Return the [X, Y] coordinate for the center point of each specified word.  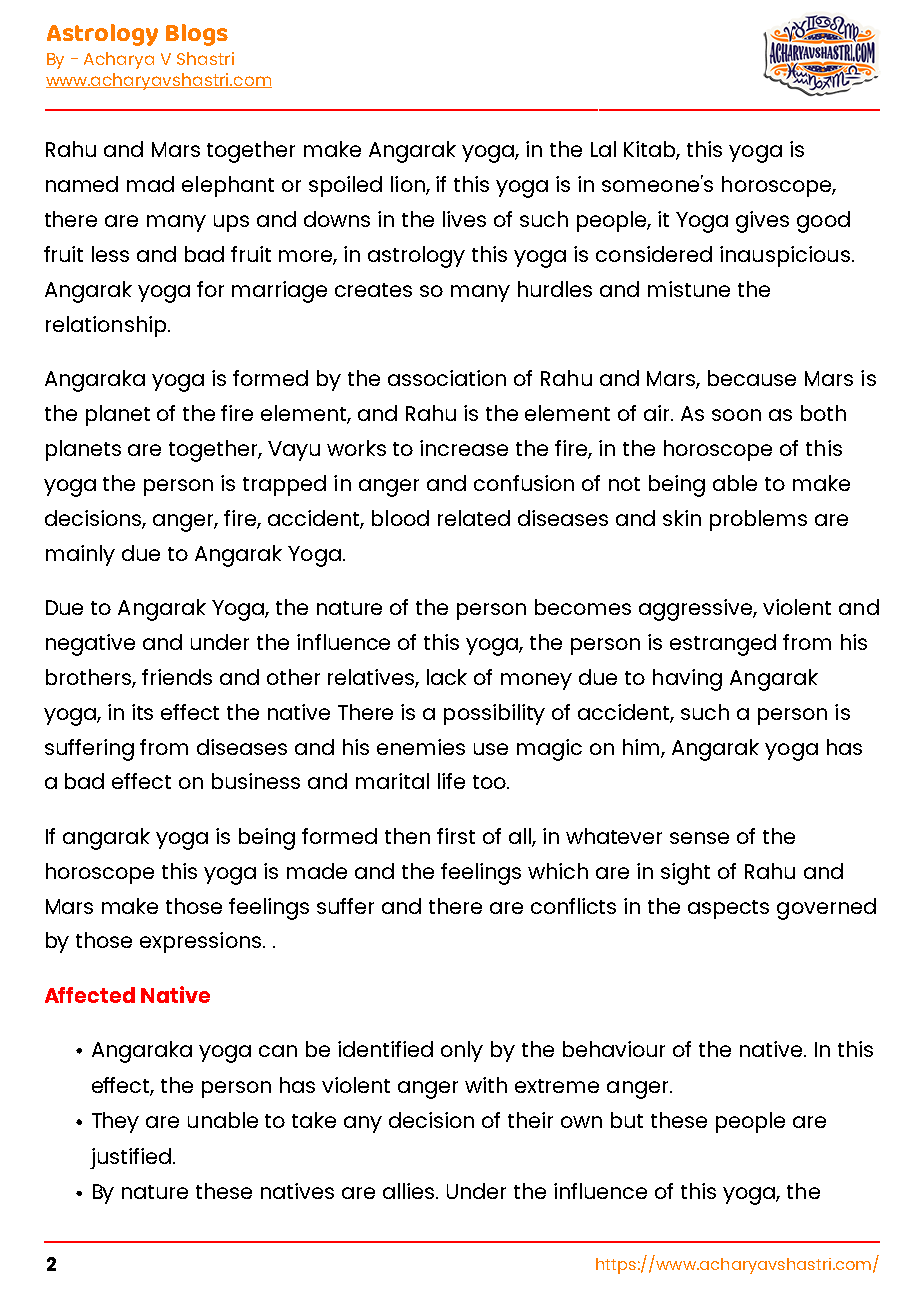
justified [130, 1158]
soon [736, 415]
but [627, 1120]
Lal [603, 149]
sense [699, 838]
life [451, 781]
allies [410, 1191]
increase [464, 448]
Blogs [197, 35]
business [256, 781]
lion [409, 185]
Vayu [294, 451]
